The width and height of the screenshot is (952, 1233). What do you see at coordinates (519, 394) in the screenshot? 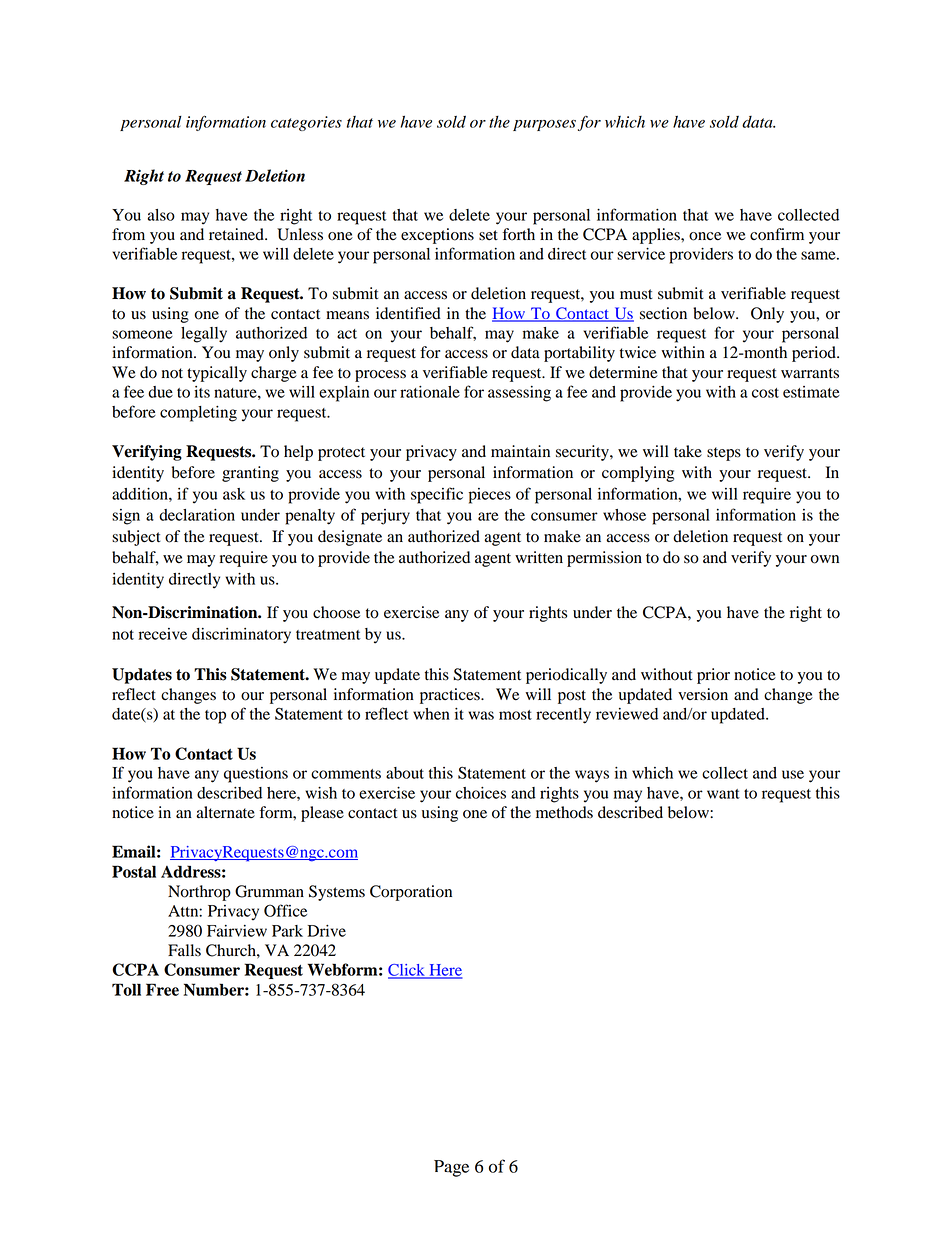
I see `assessing` at bounding box center [519, 394].
